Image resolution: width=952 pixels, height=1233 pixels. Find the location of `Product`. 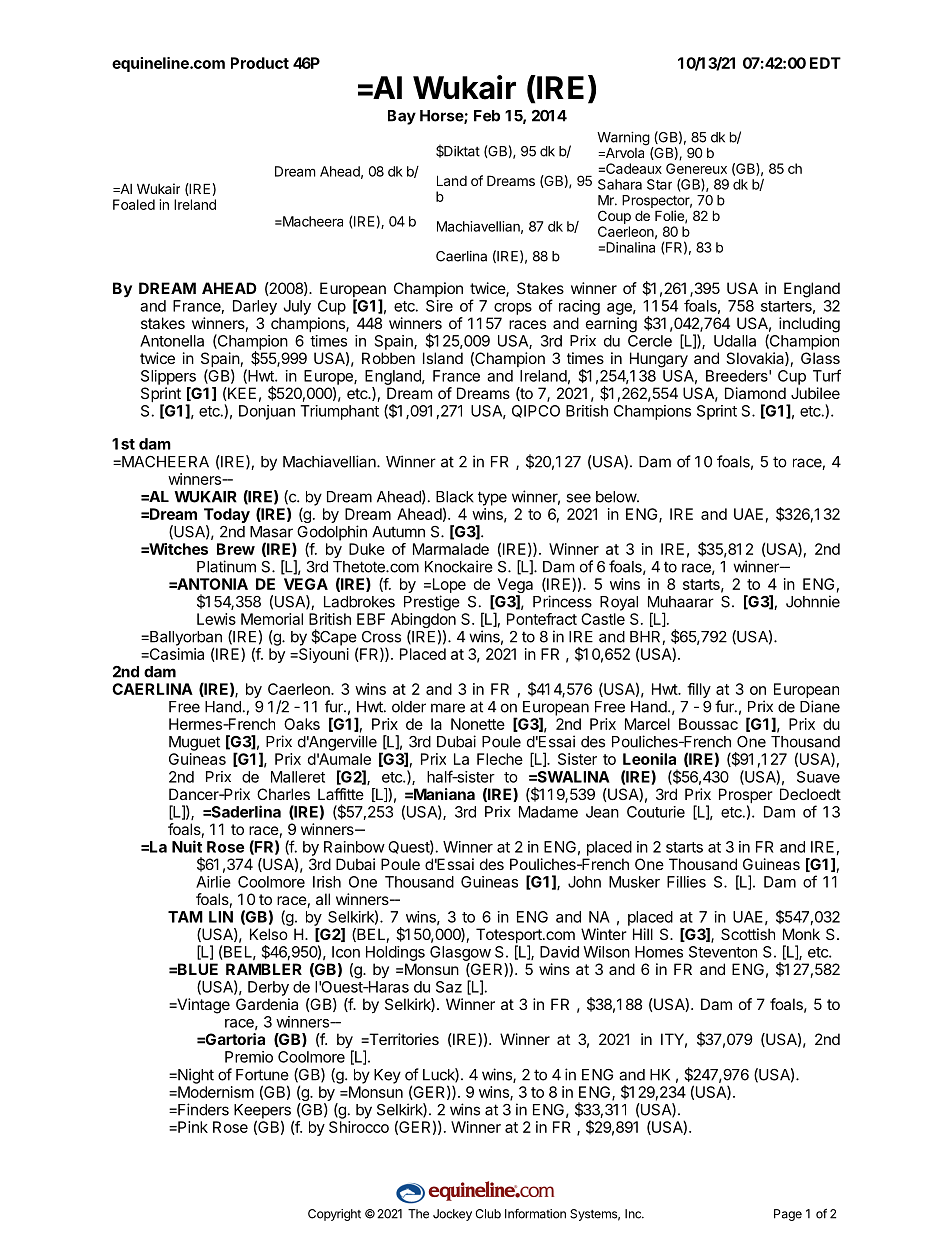

Product is located at coordinates (260, 63).
